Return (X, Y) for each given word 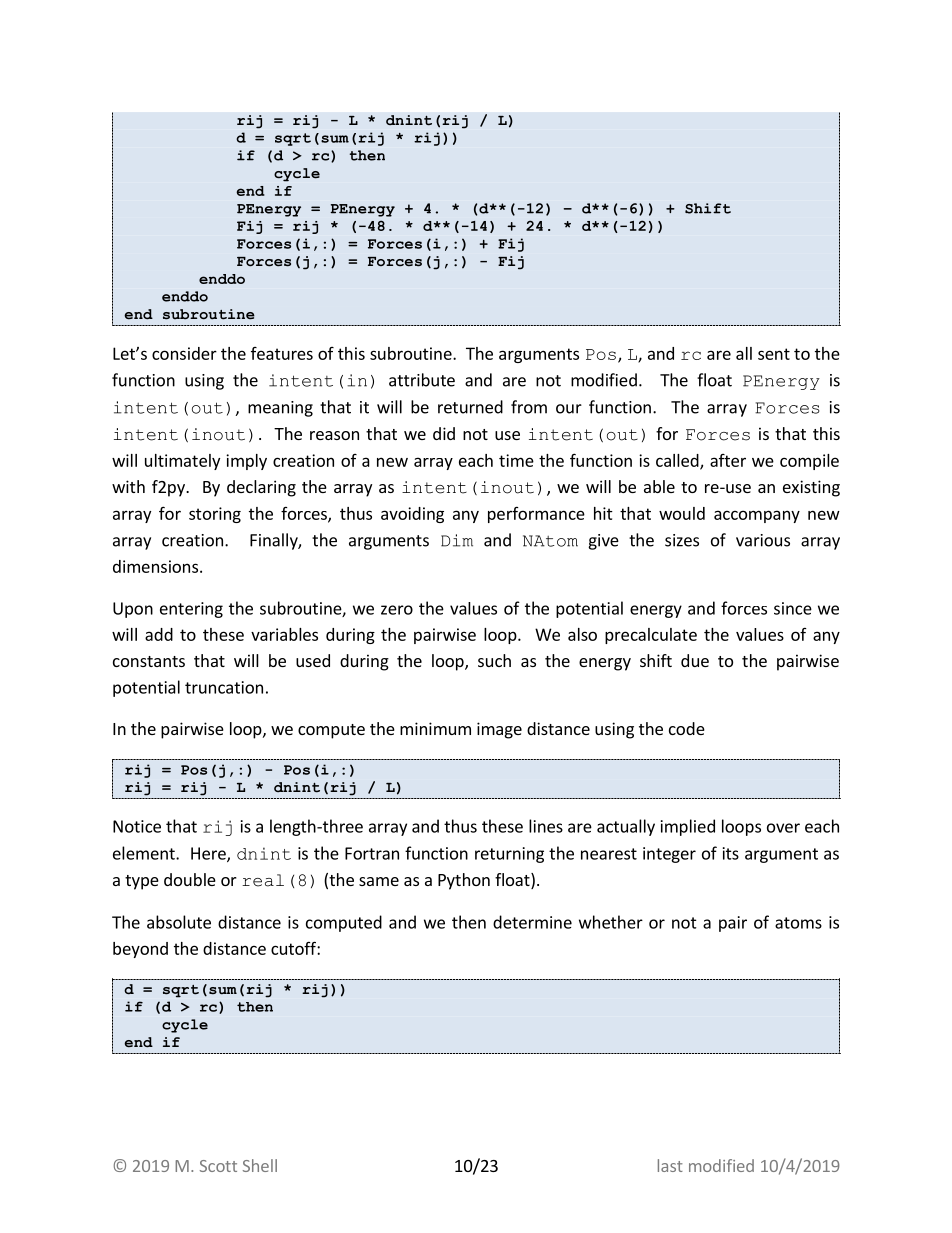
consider (184, 353)
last (670, 1165)
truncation (224, 687)
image (499, 730)
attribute (422, 380)
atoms (798, 923)
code (687, 728)
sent (774, 354)
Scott (218, 1166)
